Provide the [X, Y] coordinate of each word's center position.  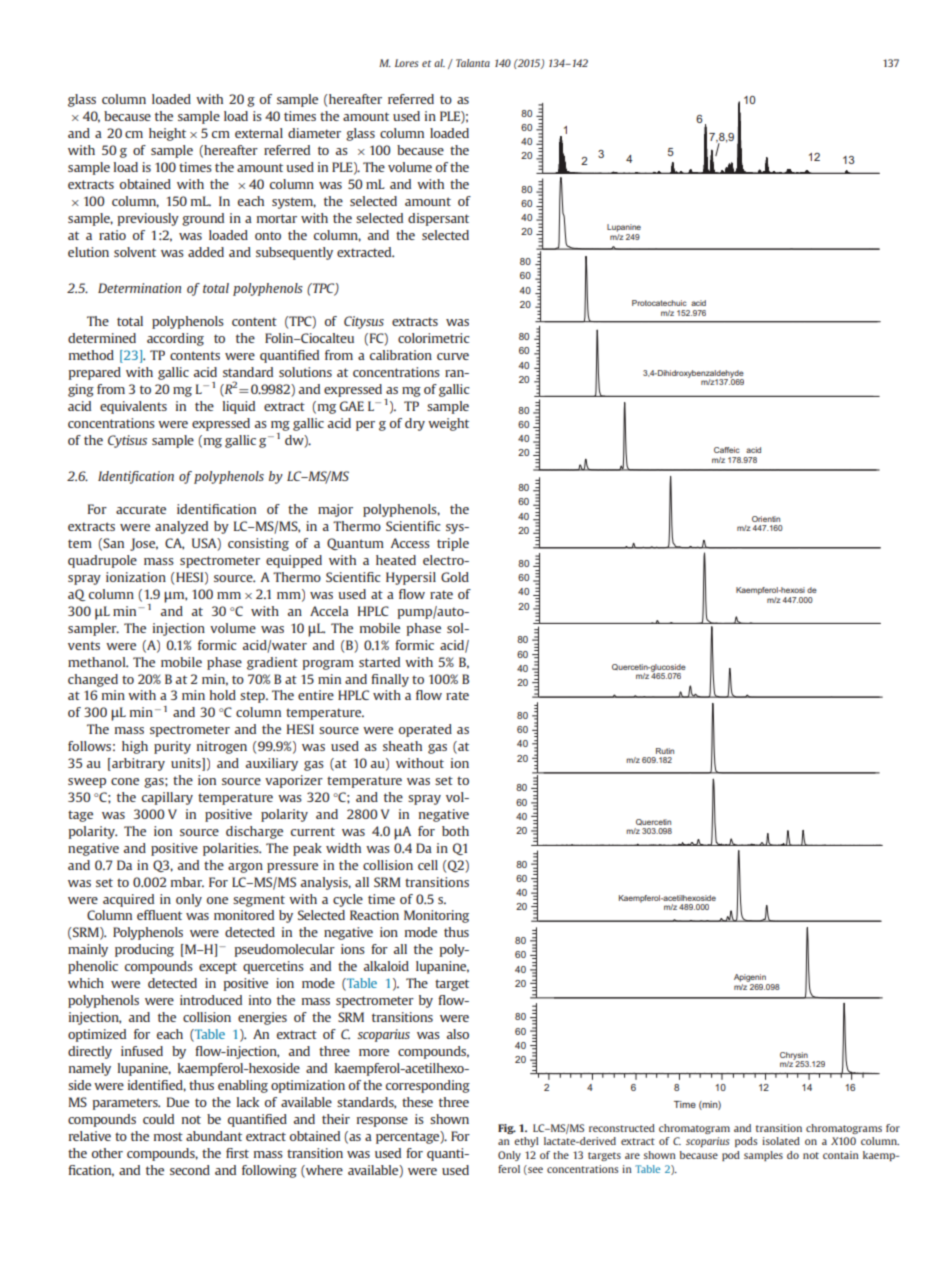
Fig [507, 1129]
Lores [406, 63]
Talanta [473, 63]
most [168, 1136]
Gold [455, 577]
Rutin [665, 751]
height [167, 134]
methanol [98, 662]
